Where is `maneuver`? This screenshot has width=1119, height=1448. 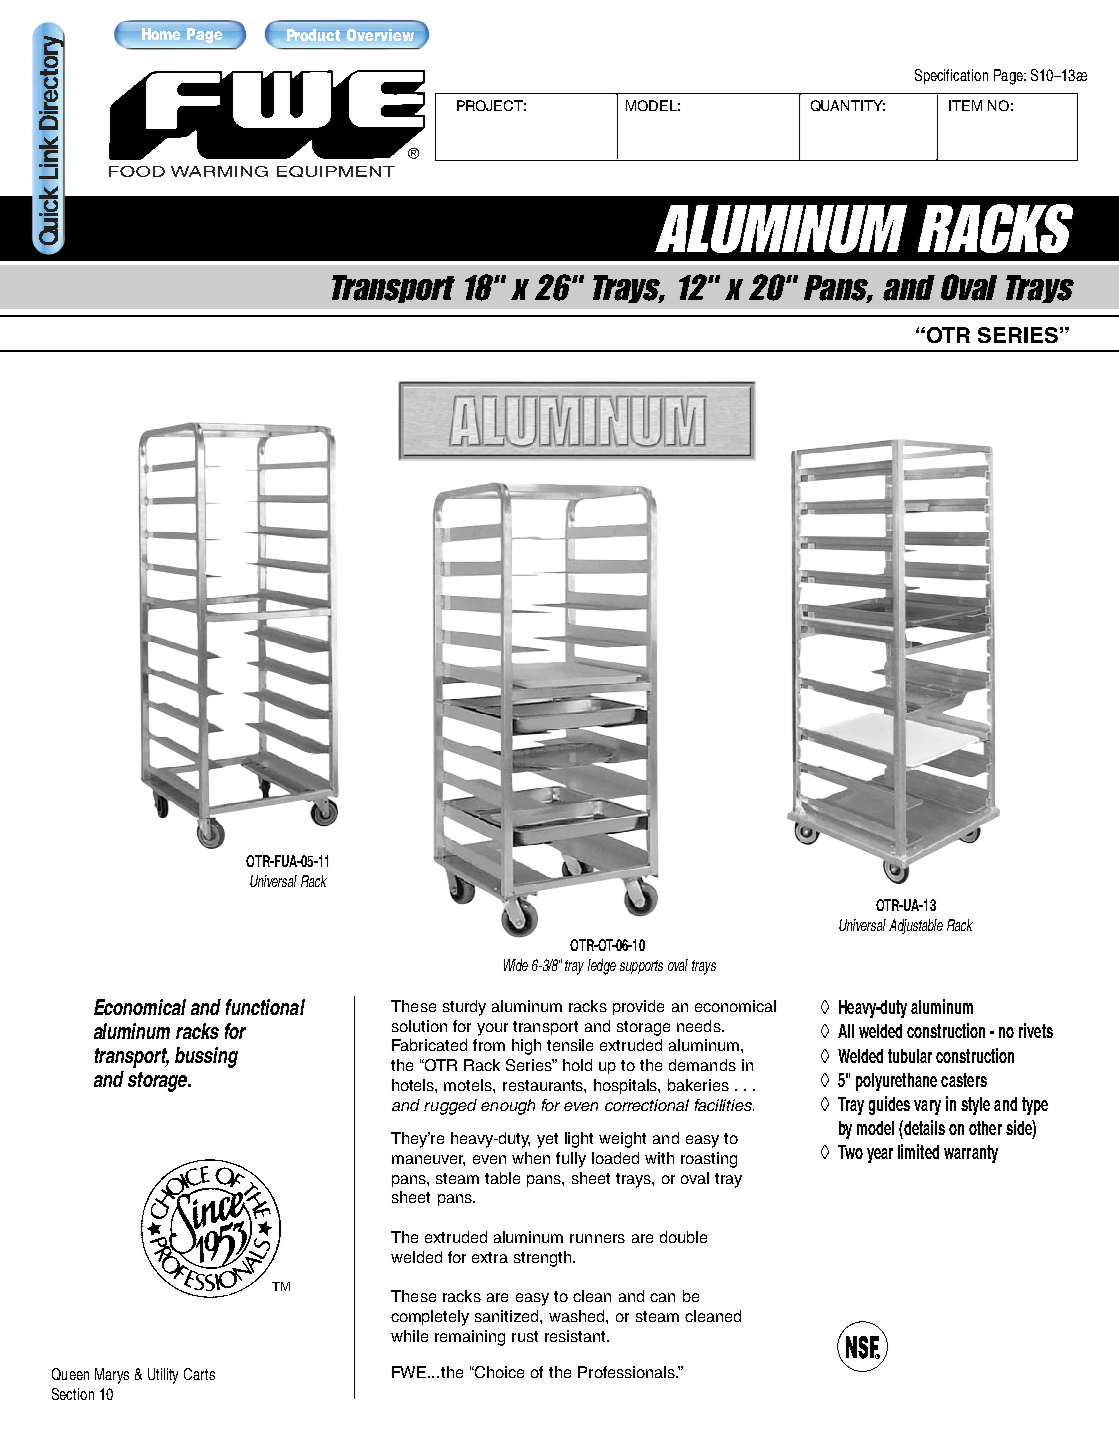 maneuver is located at coordinates (428, 1160).
